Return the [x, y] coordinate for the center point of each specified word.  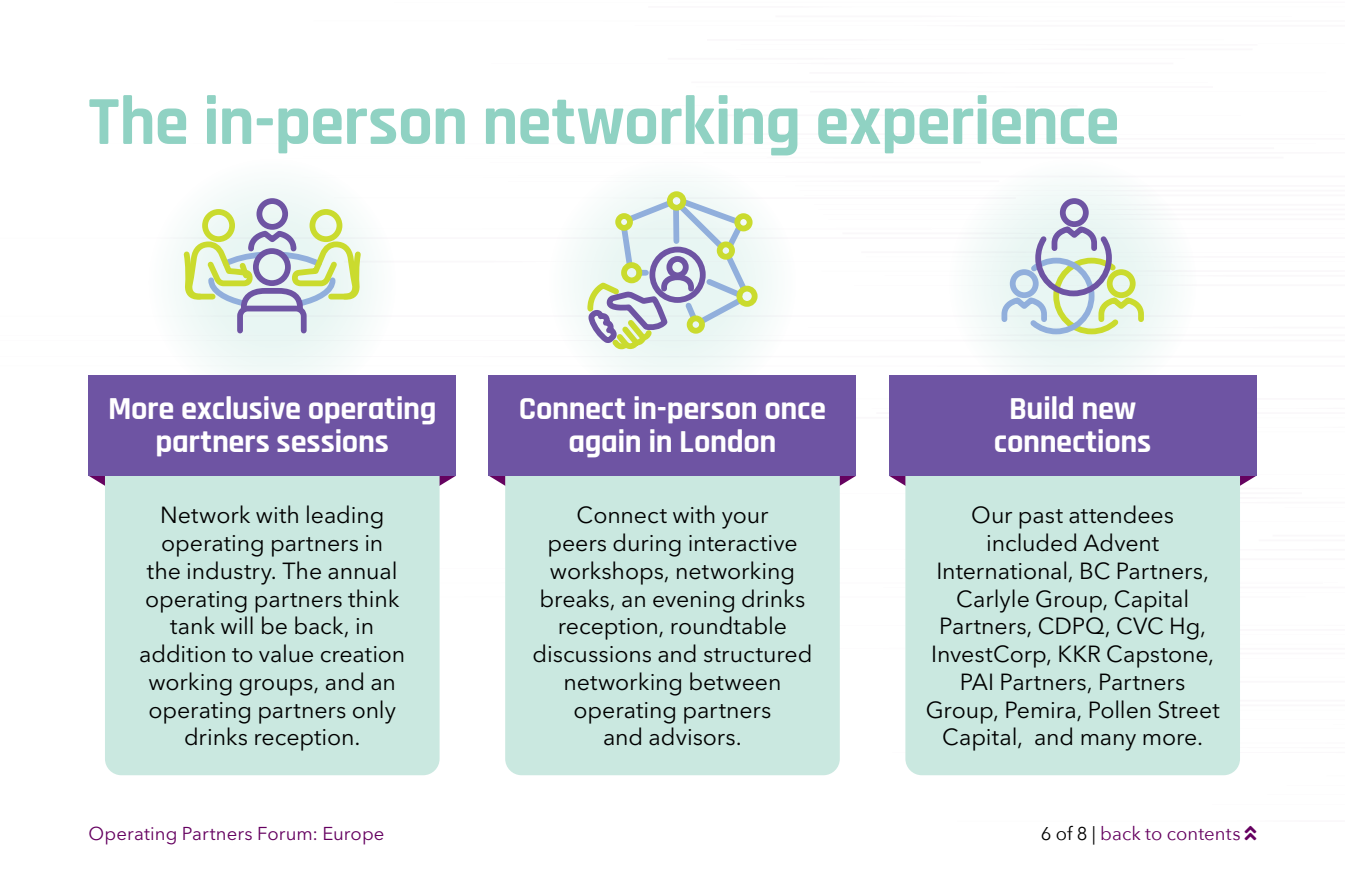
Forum [284, 833]
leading [345, 517]
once [795, 410]
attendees [1121, 514]
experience [967, 124]
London [728, 440]
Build [1042, 407]
